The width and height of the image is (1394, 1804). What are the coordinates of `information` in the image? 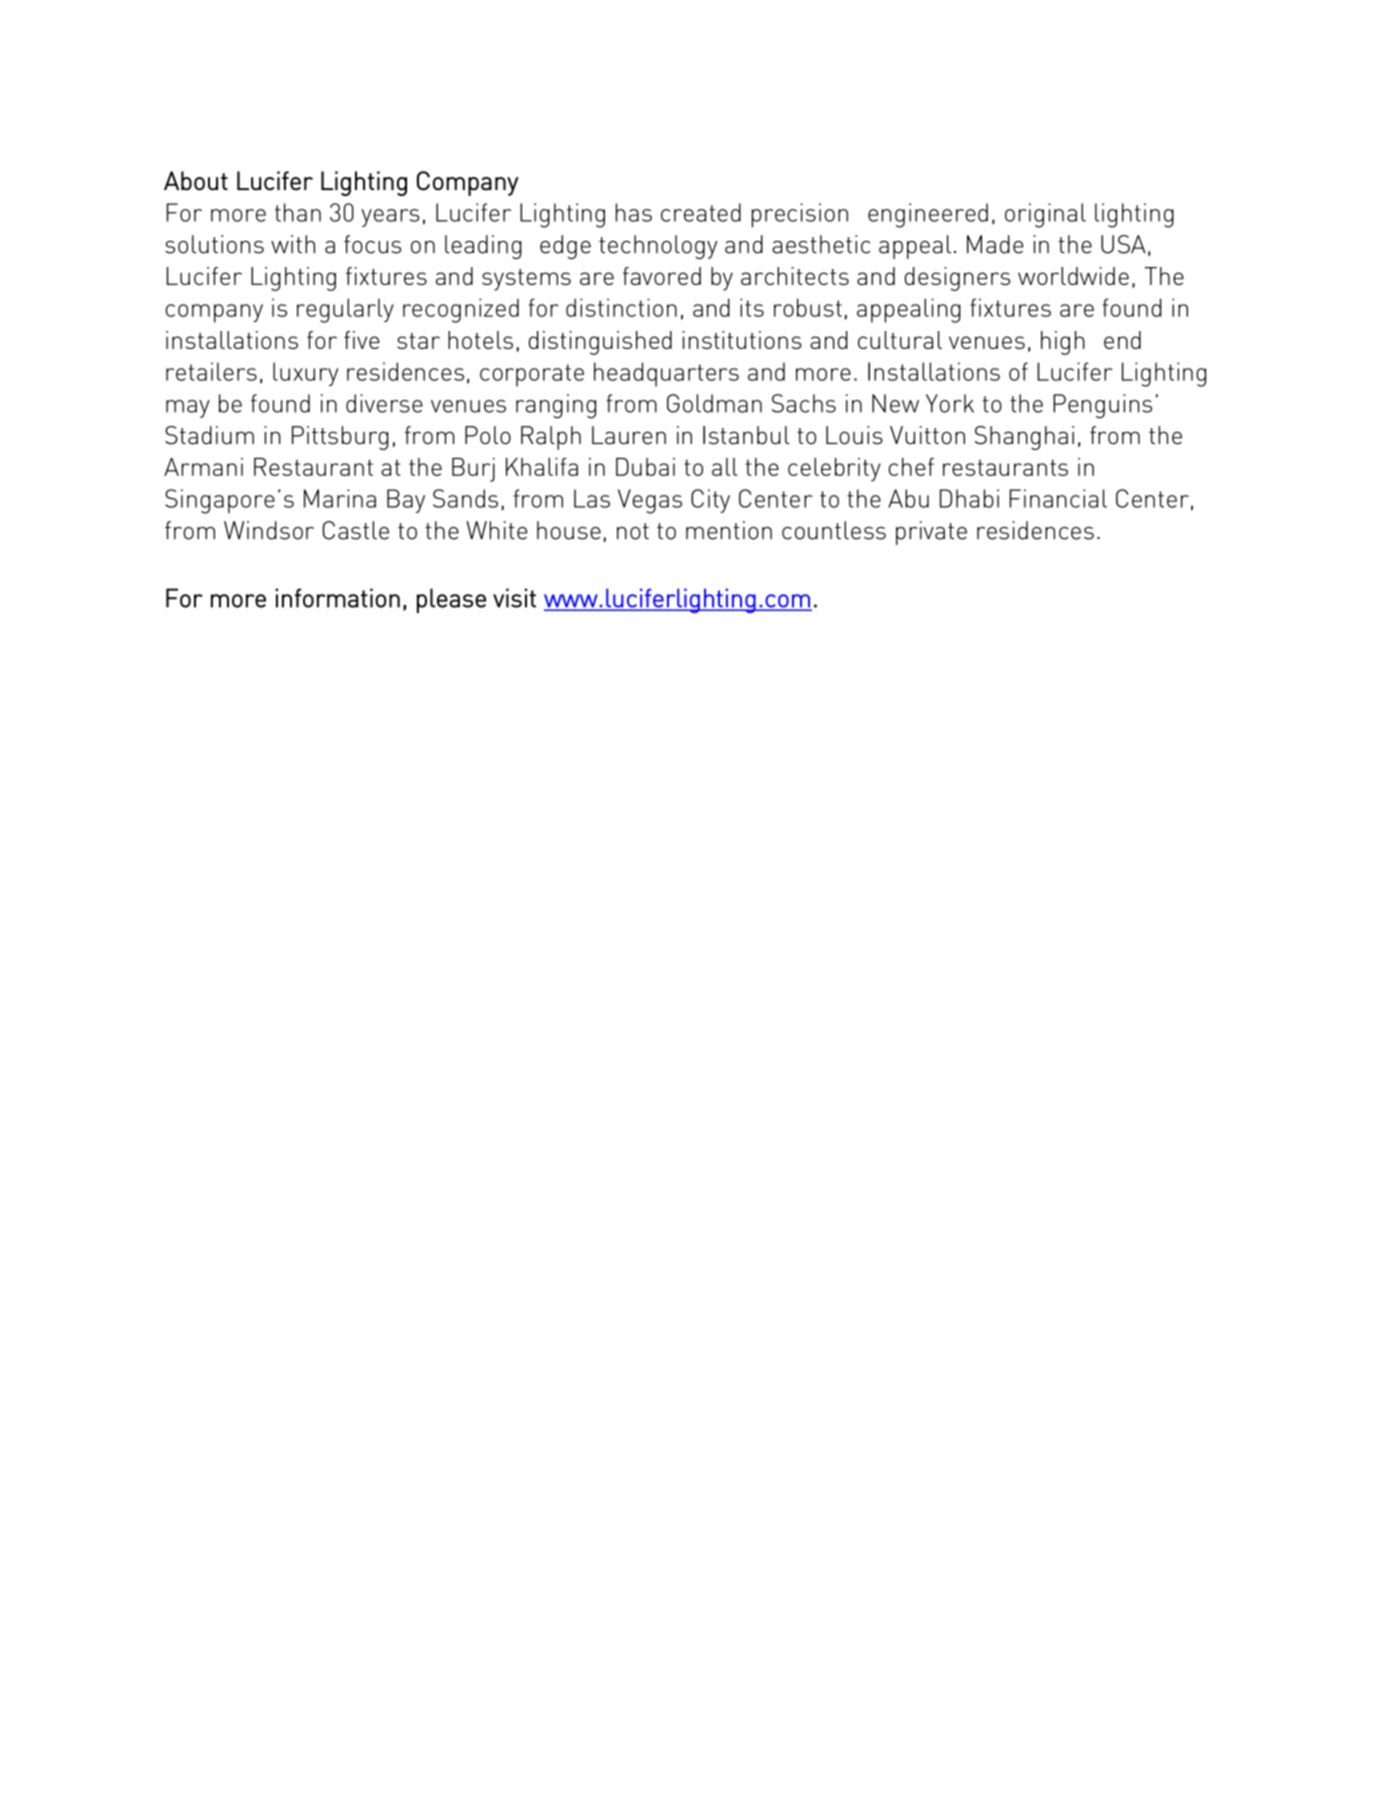 It's located at (337, 598).
